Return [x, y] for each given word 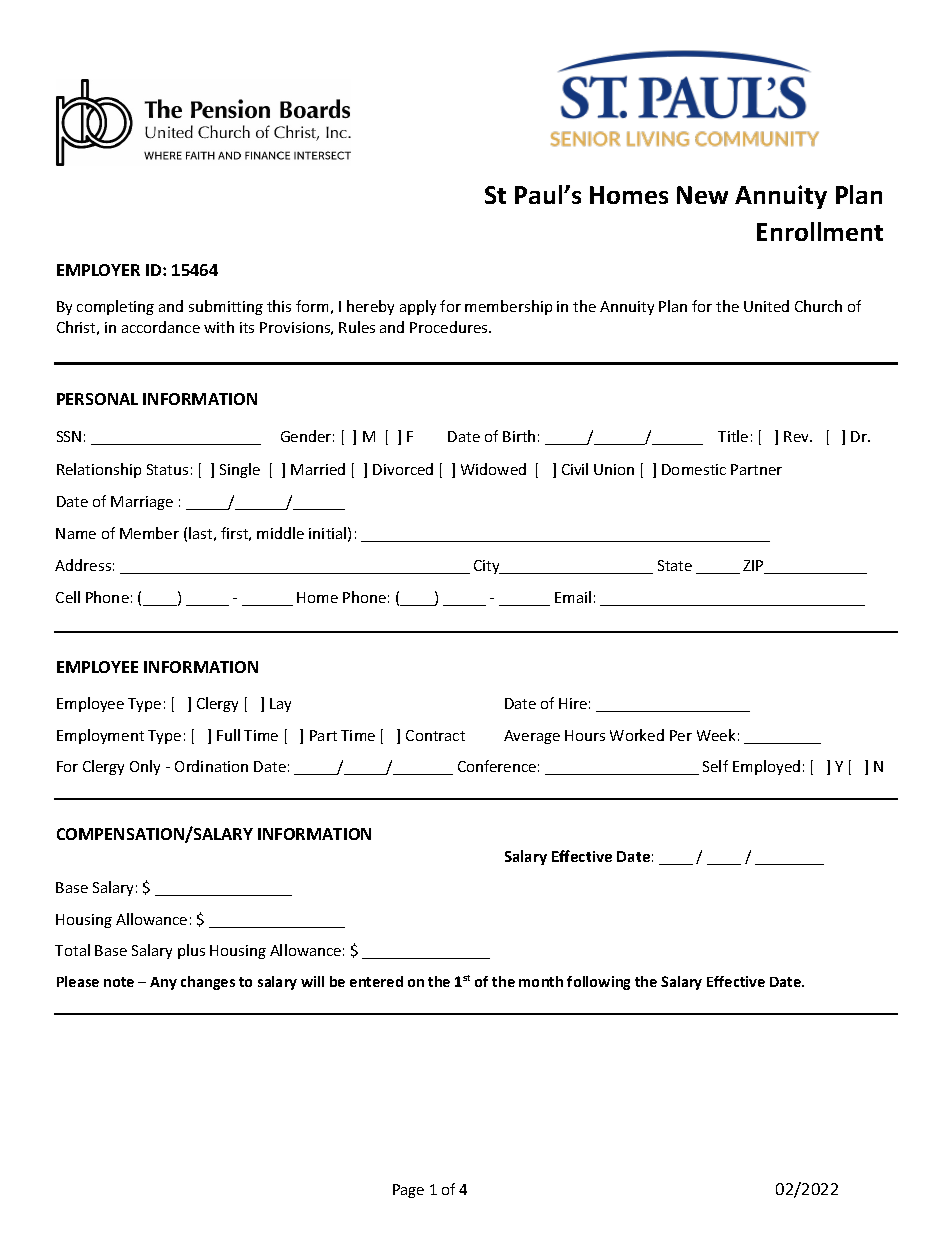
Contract [435, 735]
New [702, 195]
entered [376, 981]
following [598, 983]
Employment [100, 736]
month [541, 981]
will [312, 981]
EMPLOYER [98, 270]
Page [408, 1191]
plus [191, 951]
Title [733, 436]
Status [167, 469]
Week [716, 735]
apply [418, 307]
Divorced [403, 469]
